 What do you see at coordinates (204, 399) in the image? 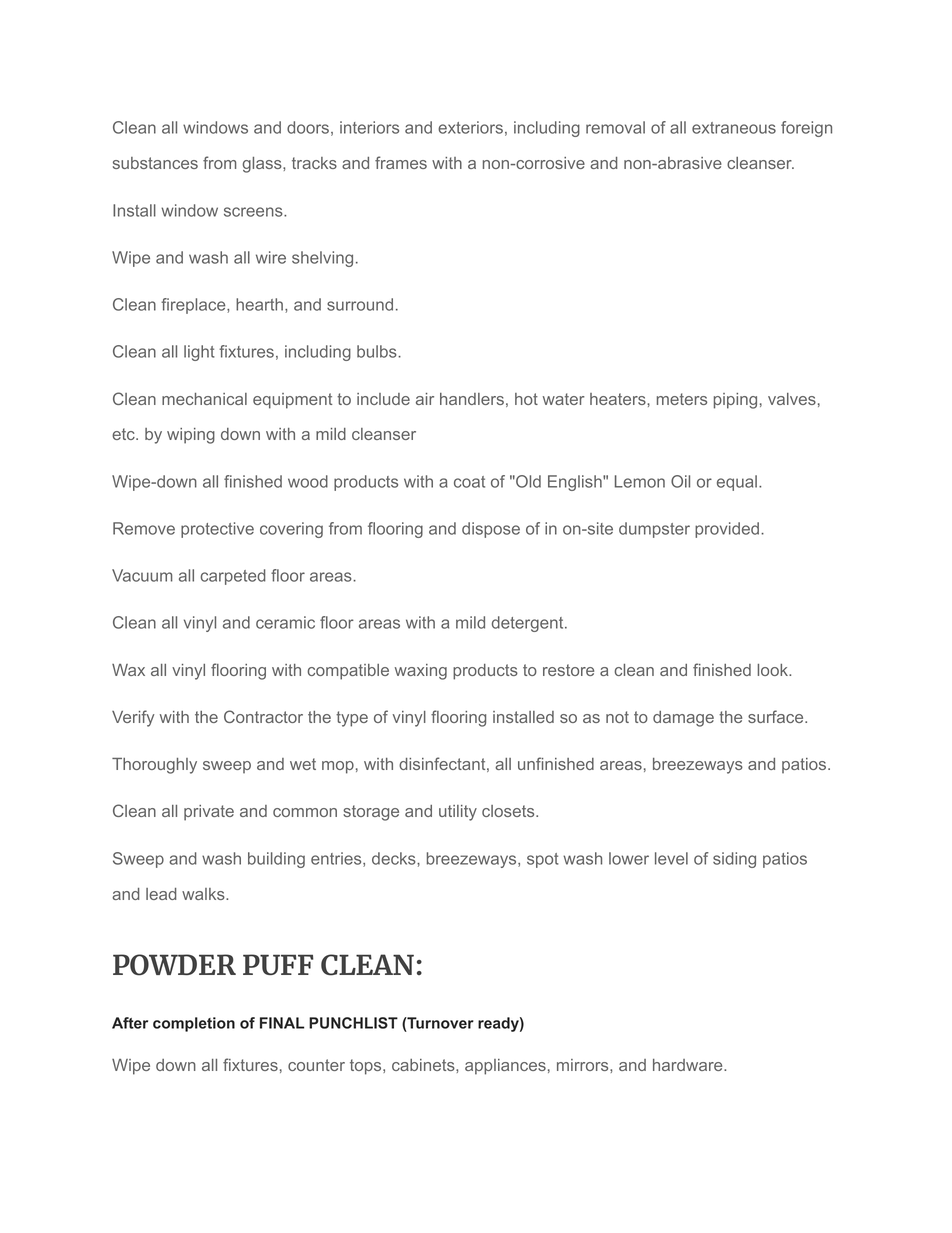
I see `mechanical` at bounding box center [204, 399].
